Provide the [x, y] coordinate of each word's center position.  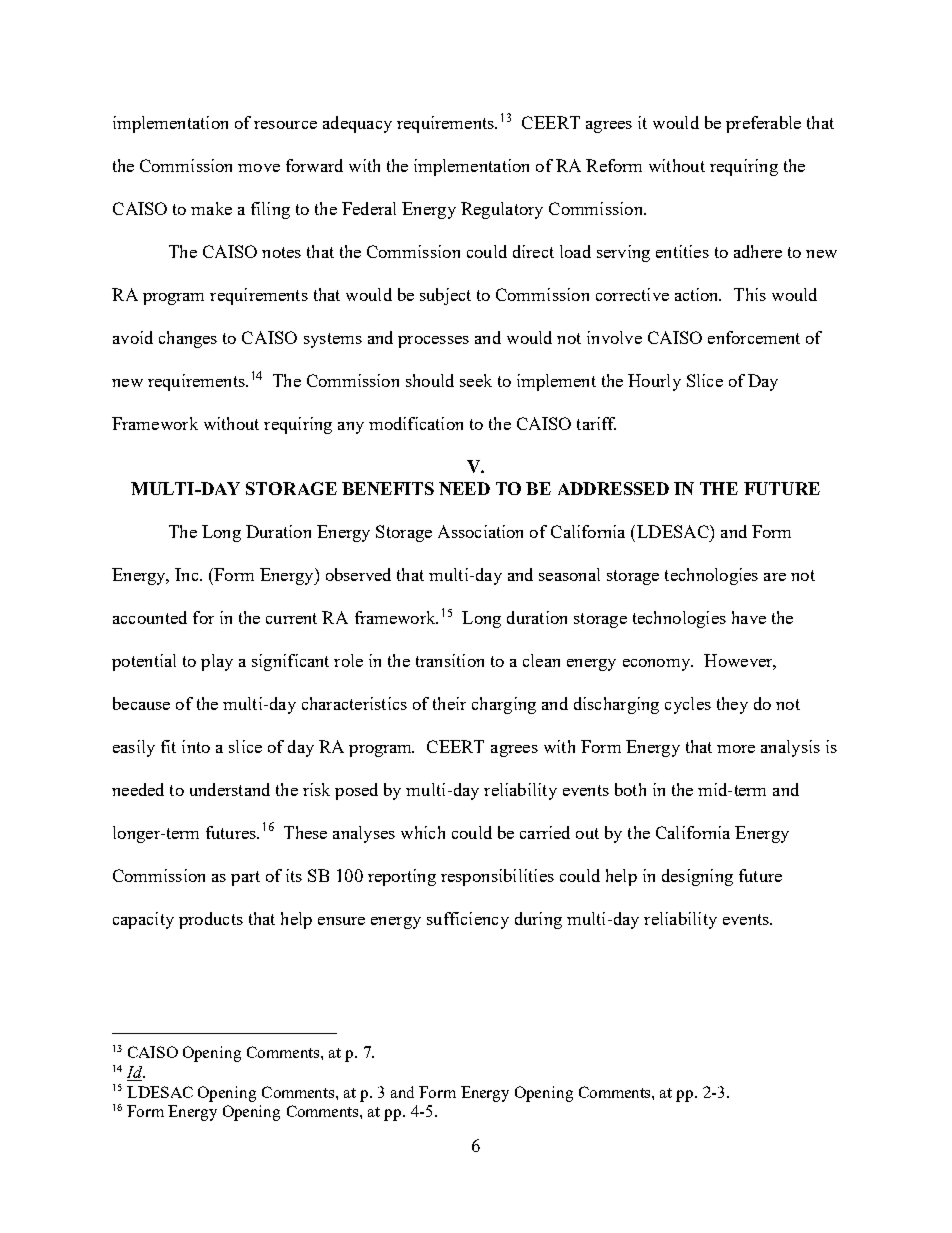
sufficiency [468, 920]
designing [697, 877]
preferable [763, 124]
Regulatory [502, 210]
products [211, 920]
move [259, 168]
